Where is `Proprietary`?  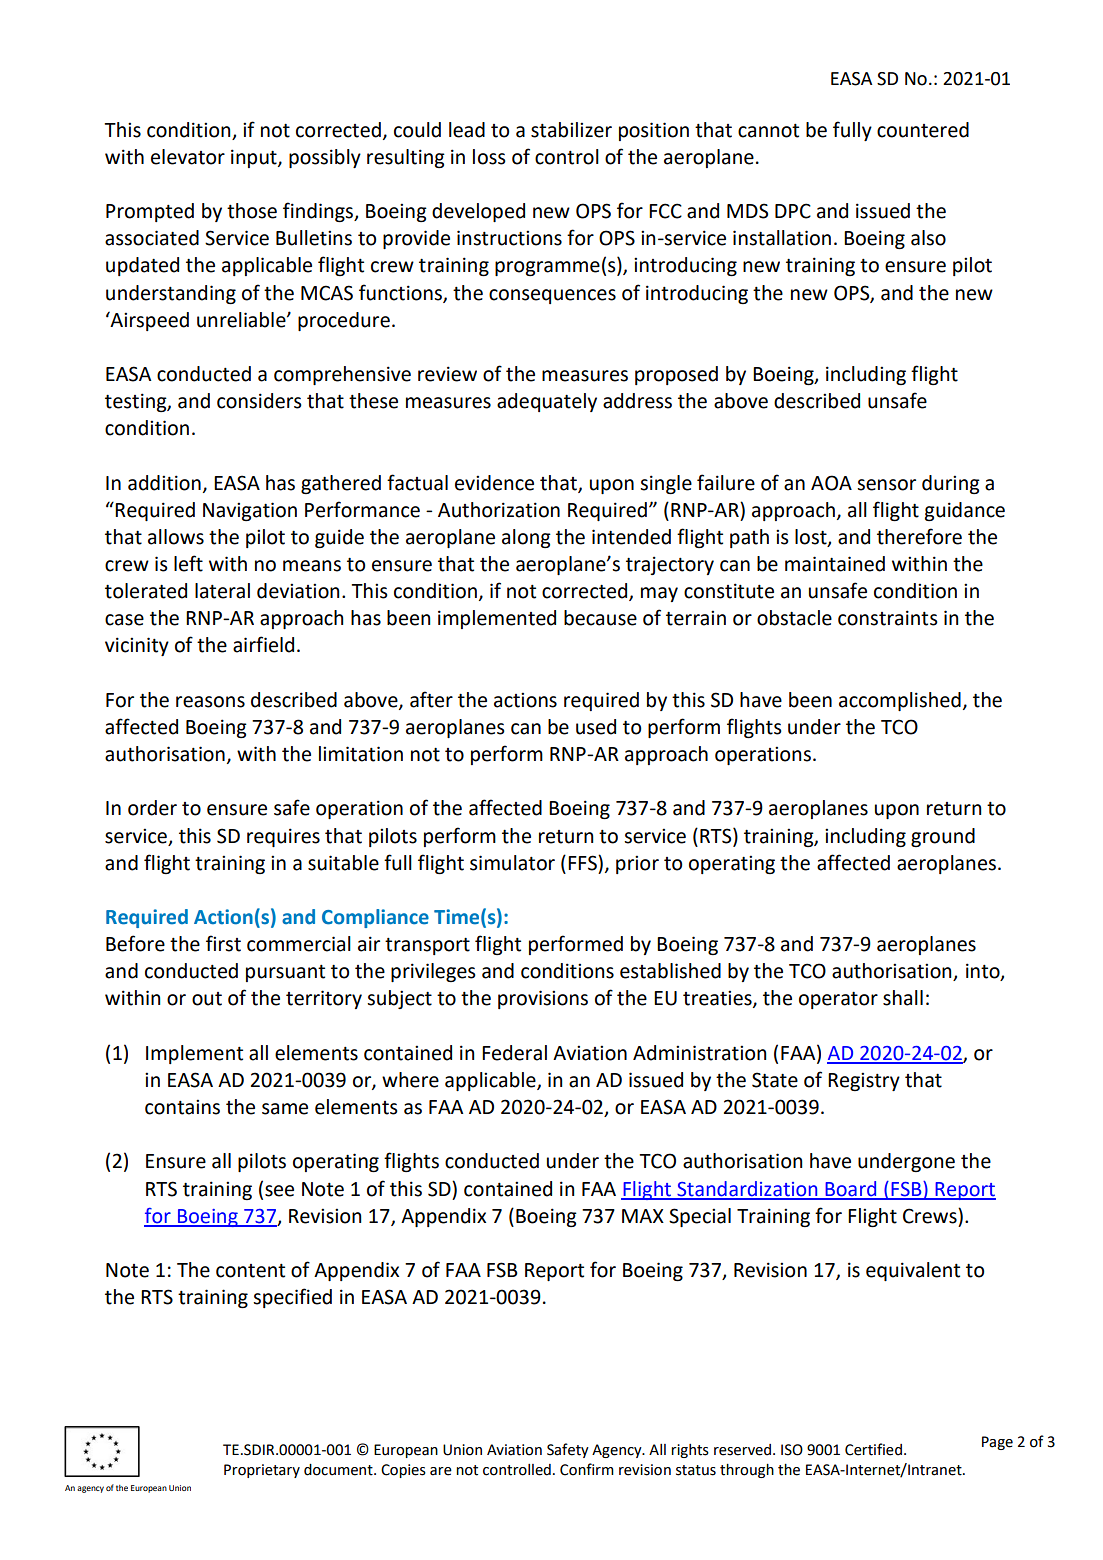
Proprietary is located at coordinates (262, 1471).
